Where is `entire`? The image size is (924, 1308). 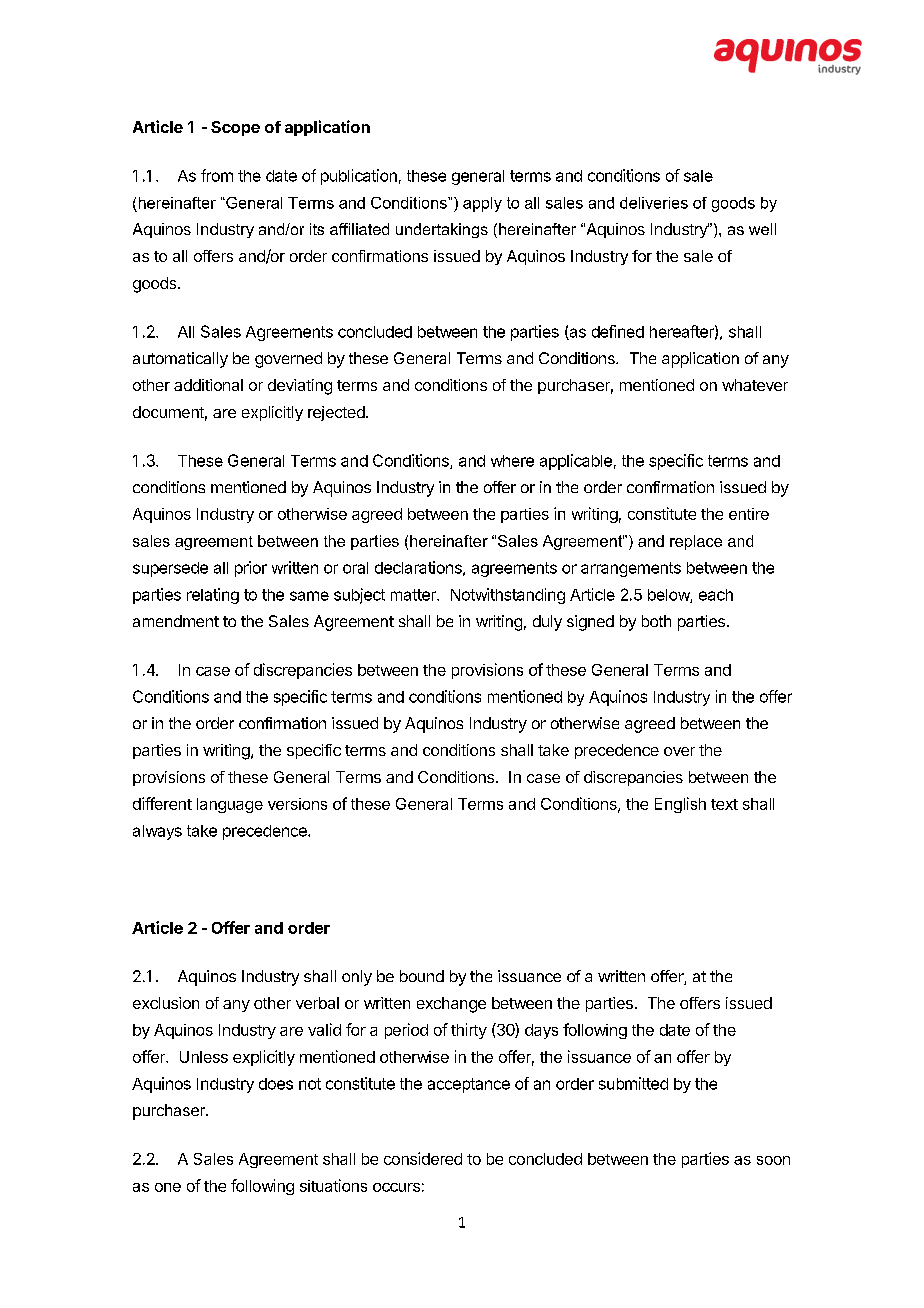 entire is located at coordinates (749, 514).
